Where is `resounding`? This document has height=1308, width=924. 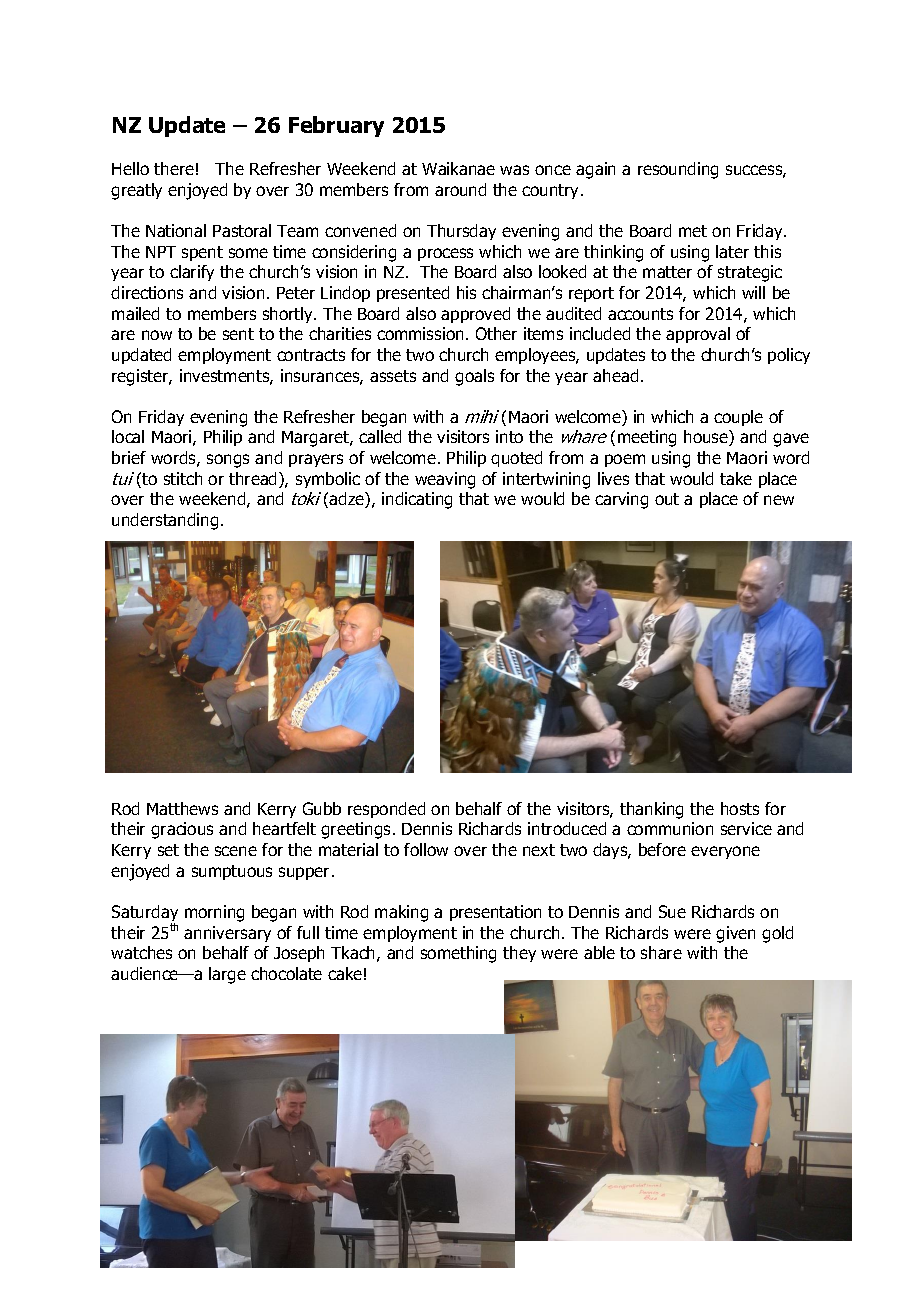
resounding is located at coordinates (678, 170).
